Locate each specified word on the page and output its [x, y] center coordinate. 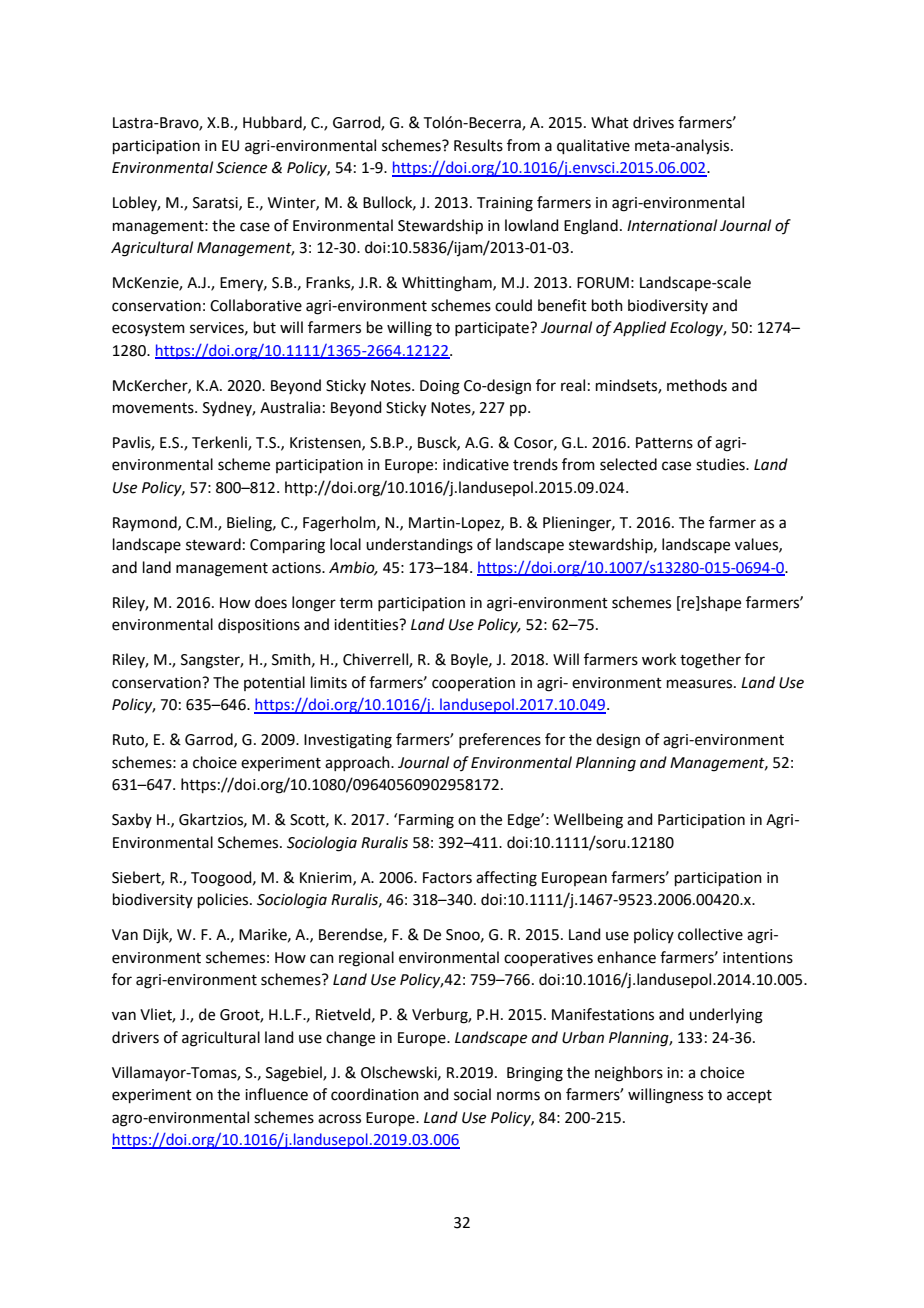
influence [276, 1094]
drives [653, 122]
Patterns [664, 443]
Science [241, 168]
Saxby [132, 820]
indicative [476, 464]
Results [478, 145]
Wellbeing [588, 821]
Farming [426, 821]
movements [154, 408]
